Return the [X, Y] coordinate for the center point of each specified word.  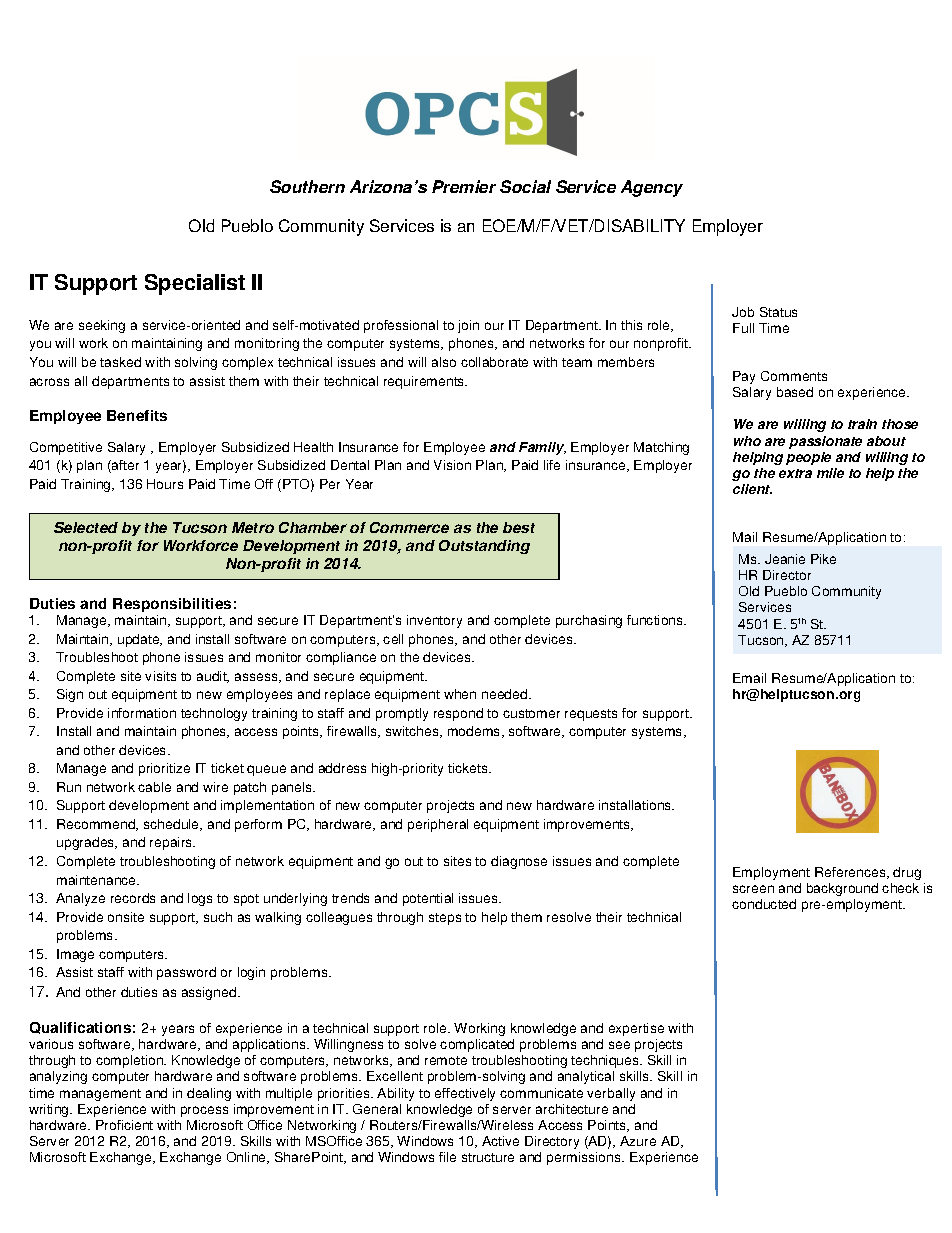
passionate [825, 442]
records [133, 898]
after [124, 466]
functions [656, 620]
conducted [764, 904]
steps [445, 919]
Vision [452, 465]
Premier [464, 186]
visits [160, 676]
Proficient [124, 1125]
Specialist [195, 284]
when [460, 694]
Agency [652, 188]
